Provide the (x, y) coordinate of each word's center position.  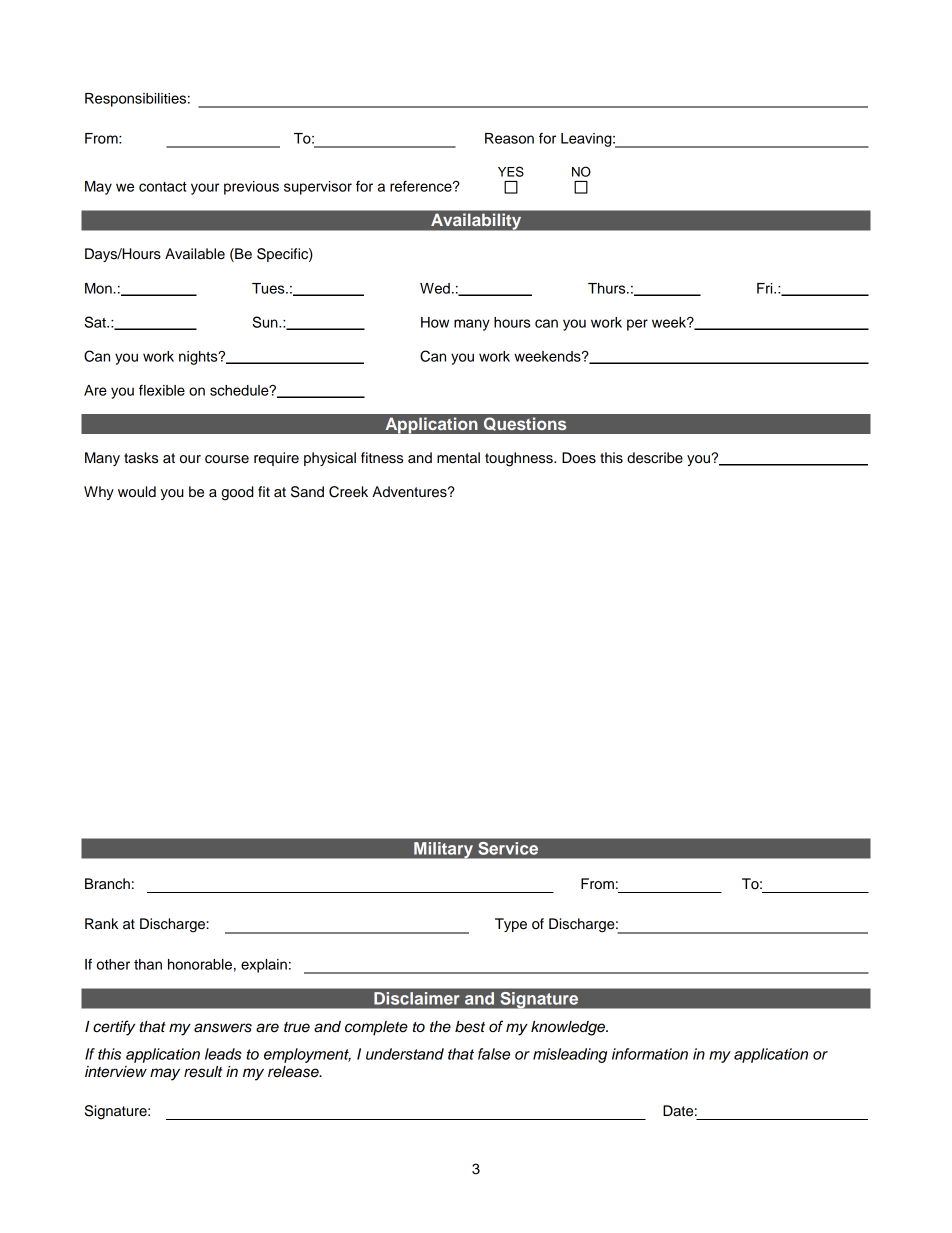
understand (405, 1054)
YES (511, 171)
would (137, 492)
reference (422, 186)
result (203, 1072)
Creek (348, 492)
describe (655, 458)
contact (163, 187)
